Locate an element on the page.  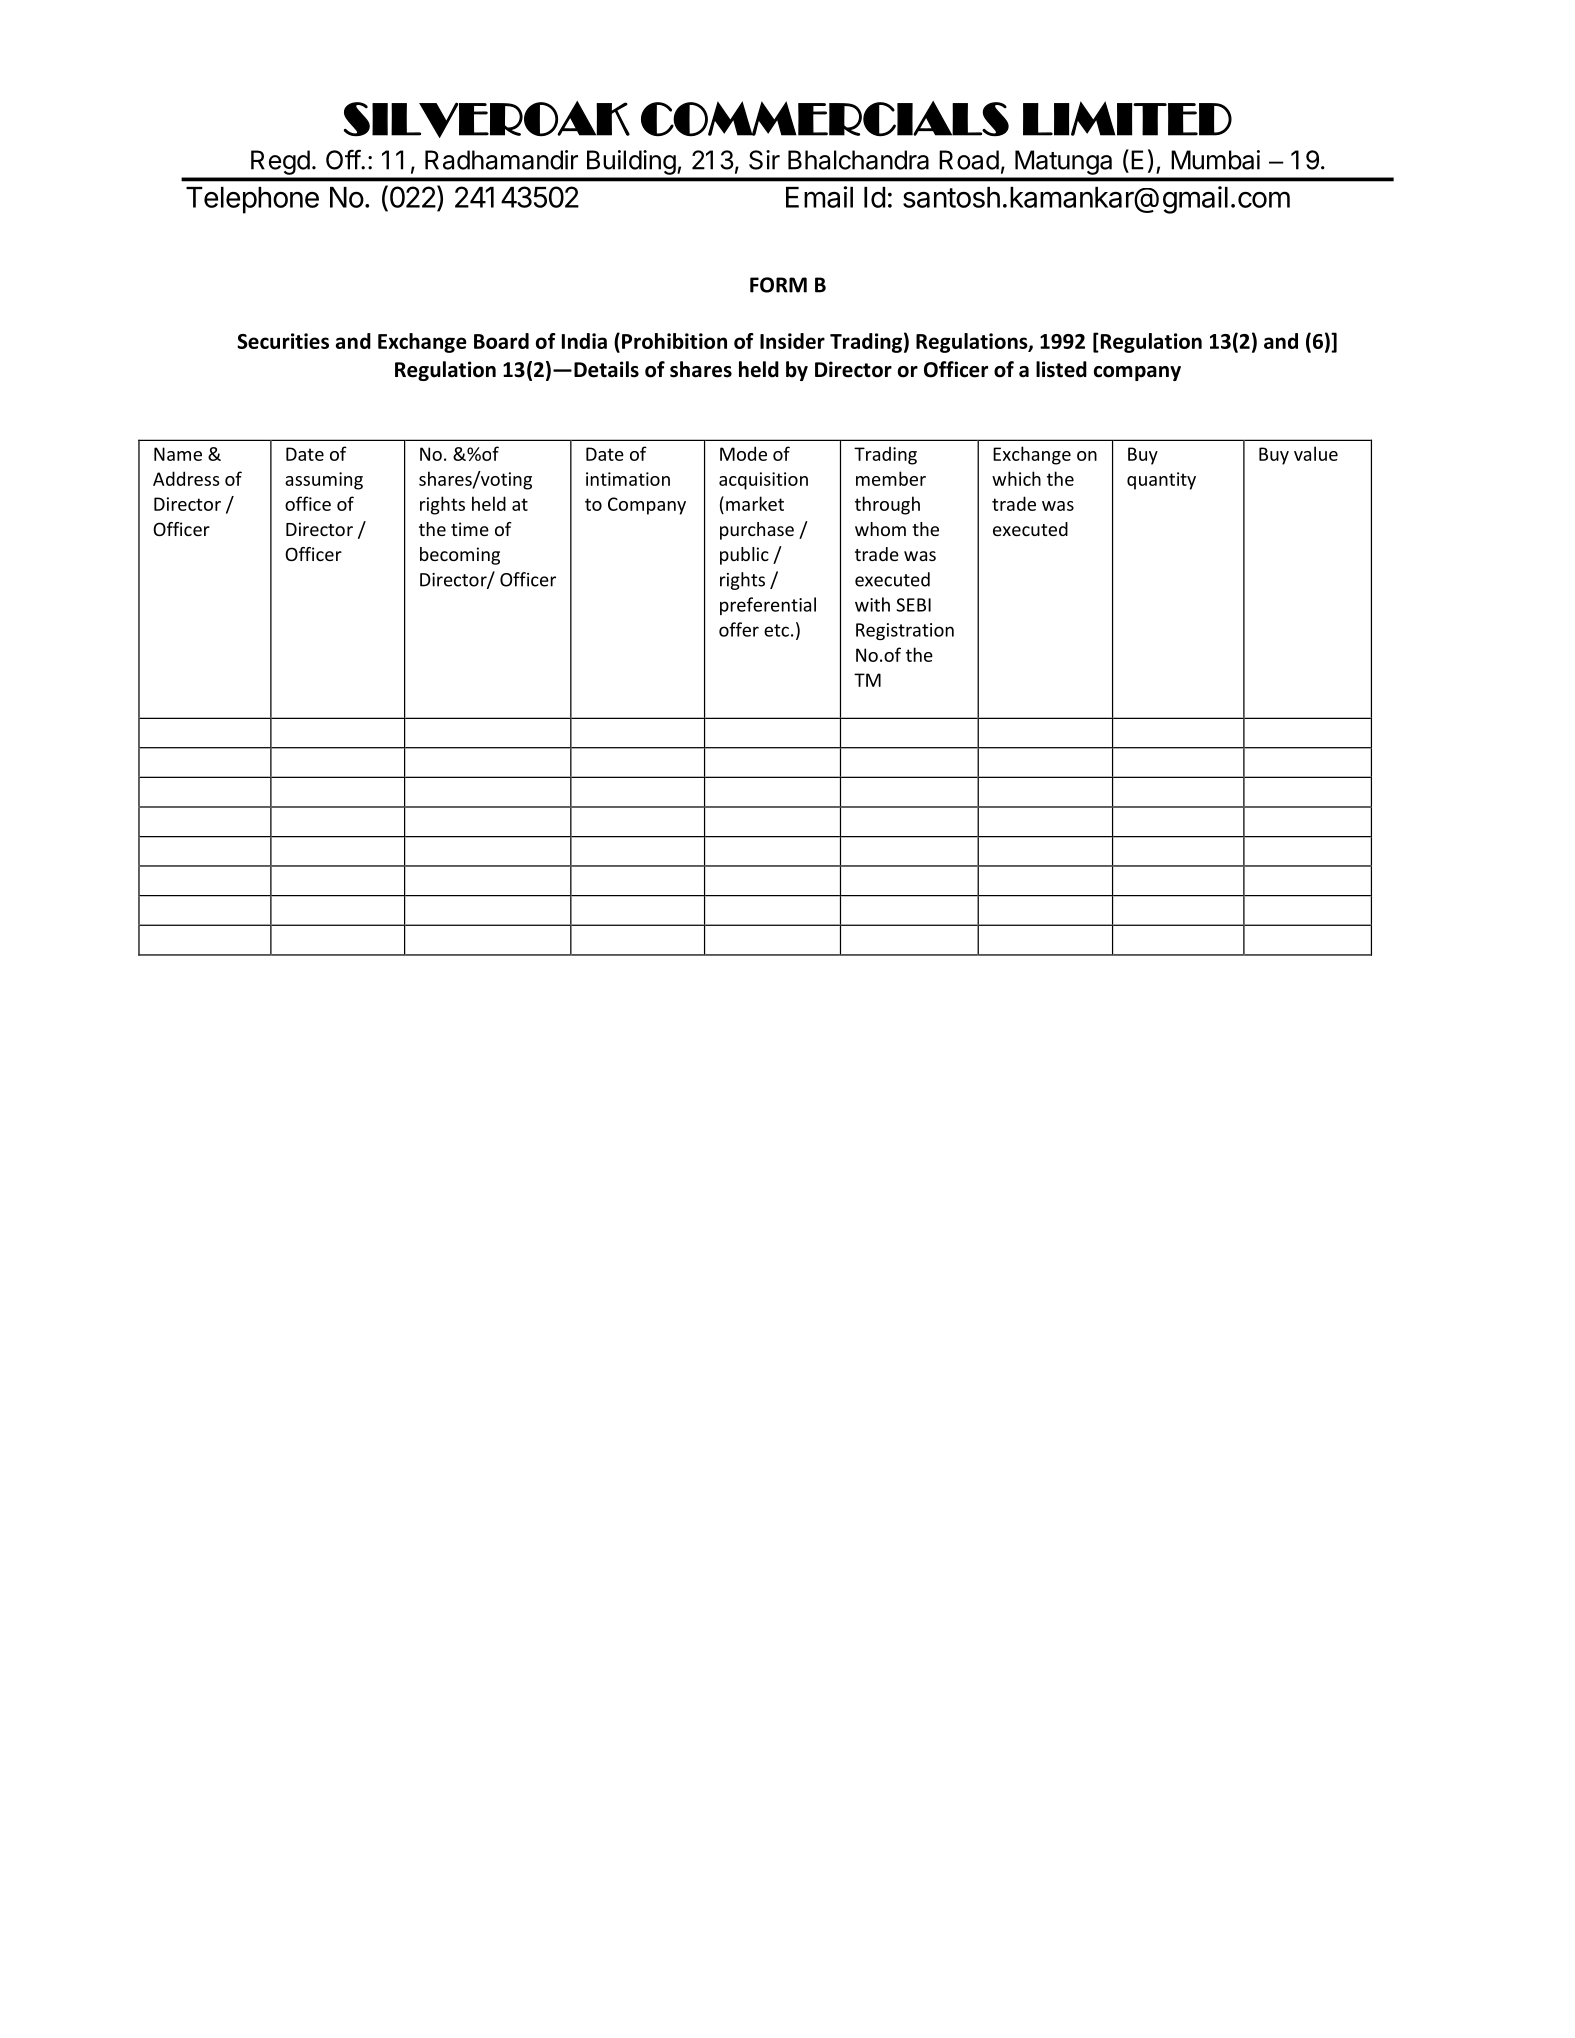
FORM is located at coordinates (778, 285).
